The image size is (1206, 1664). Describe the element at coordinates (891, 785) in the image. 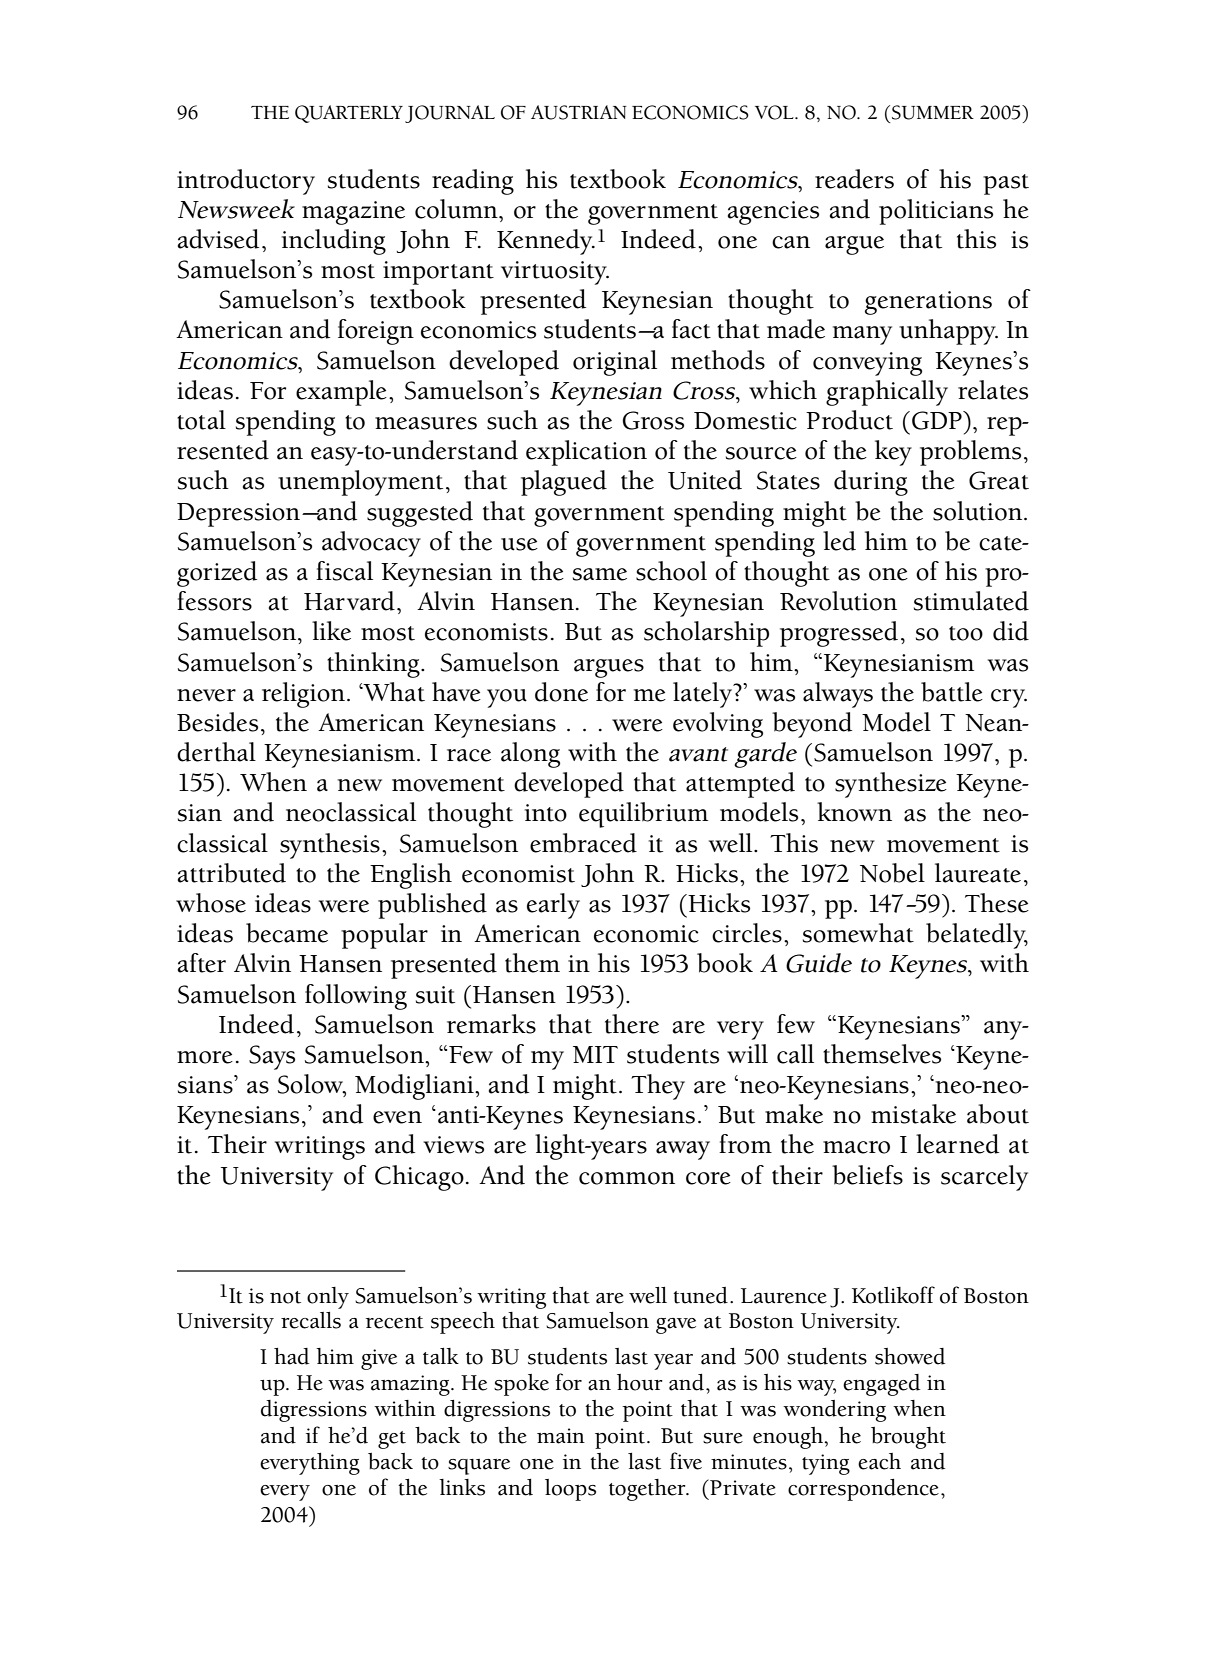

I see `synthesize` at that location.
